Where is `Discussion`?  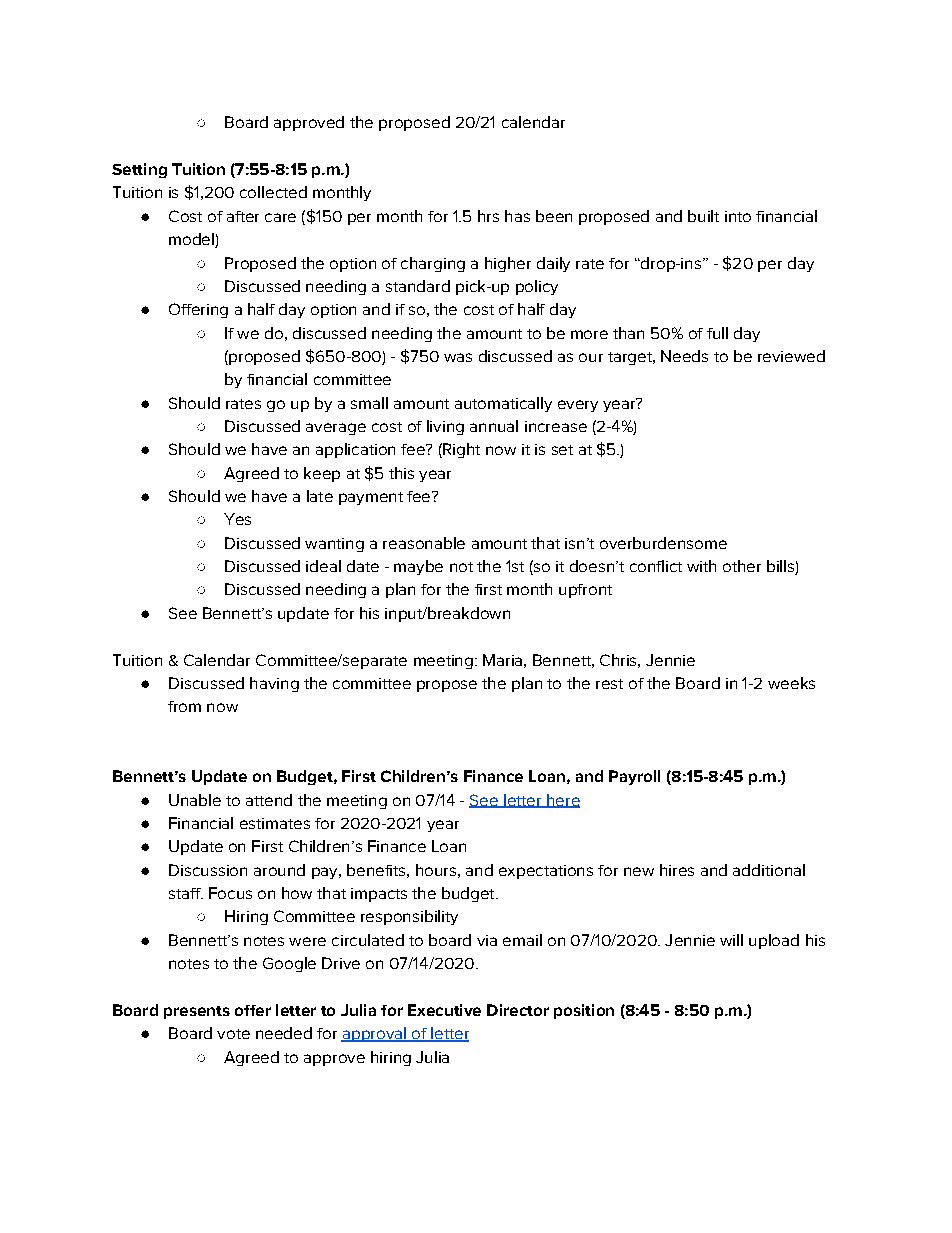
Discussion is located at coordinates (208, 870).
